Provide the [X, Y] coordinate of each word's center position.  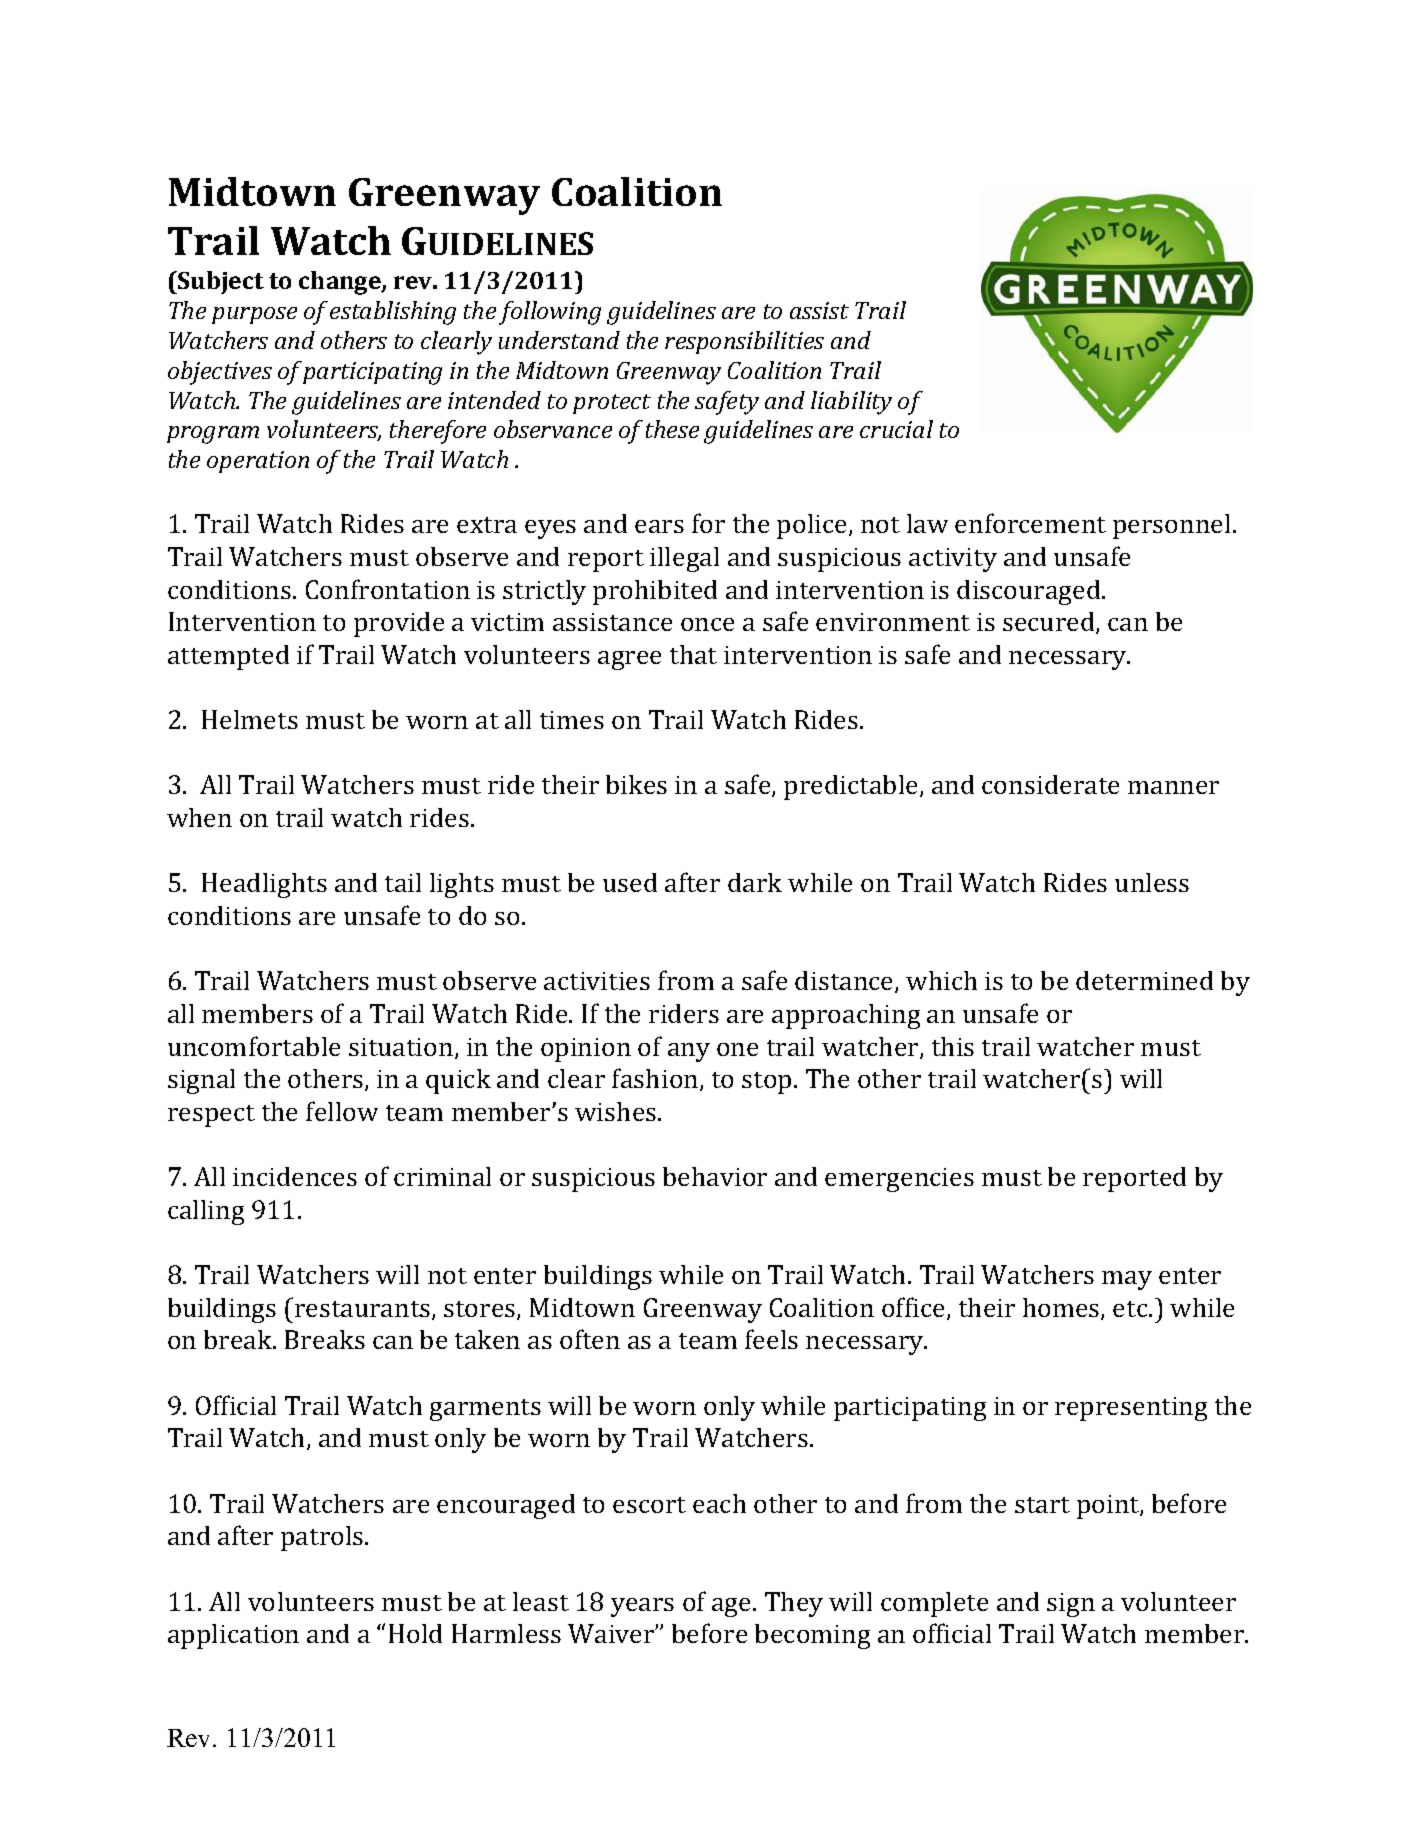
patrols [323, 1538]
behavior [715, 1176]
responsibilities [744, 342]
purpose [254, 315]
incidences [295, 1176]
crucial [896, 429]
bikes [636, 784]
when [199, 817]
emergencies [899, 1180]
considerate [1050, 784]
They [794, 1604]
